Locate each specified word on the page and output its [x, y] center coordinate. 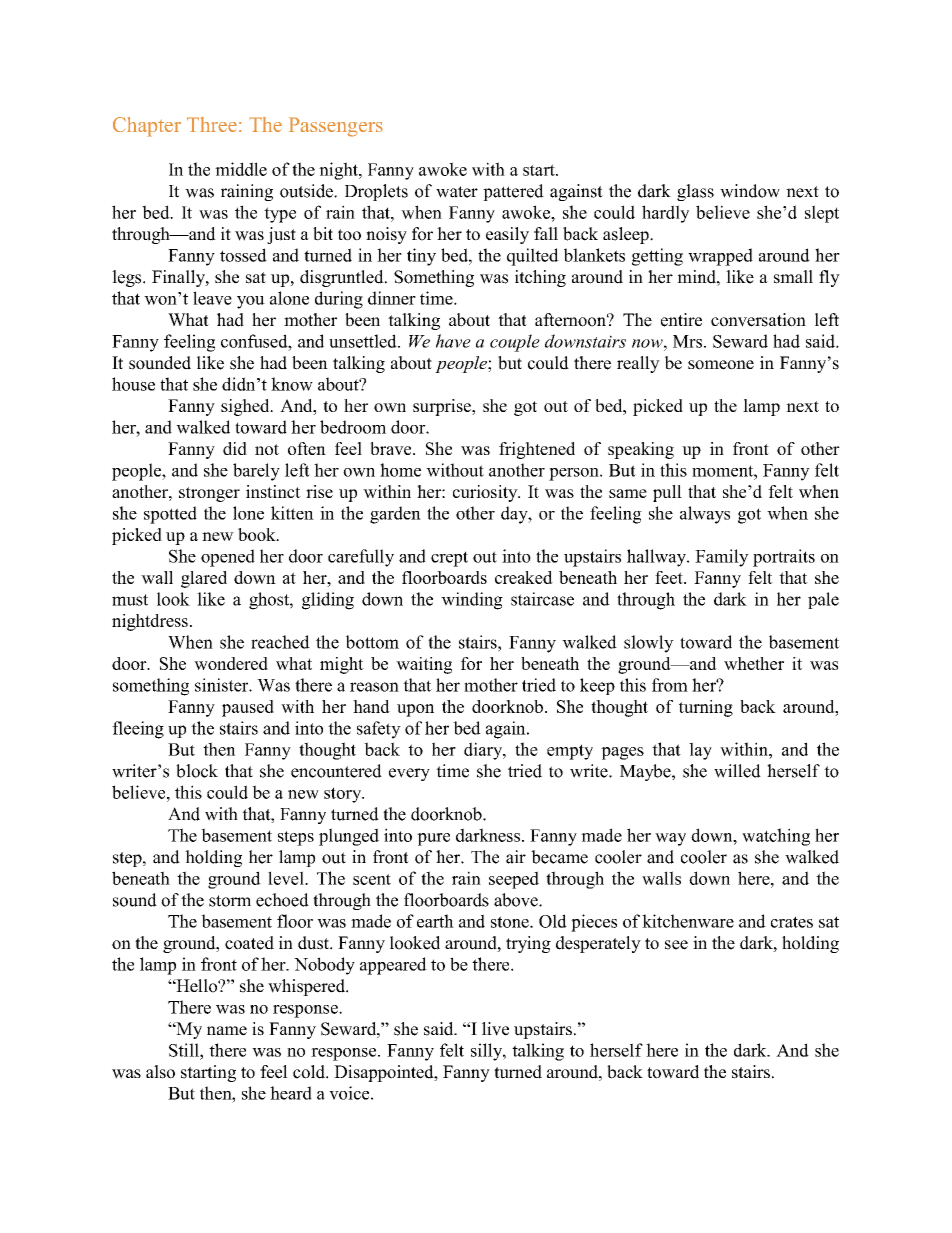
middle [241, 169]
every [409, 774]
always [705, 515]
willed [737, 771]
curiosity [486, 493]
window [750, 191]
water [457, 192]
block [197, 771]
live [495, 1029]
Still [185, 1050]
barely [256, 472]
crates [792, 922]
